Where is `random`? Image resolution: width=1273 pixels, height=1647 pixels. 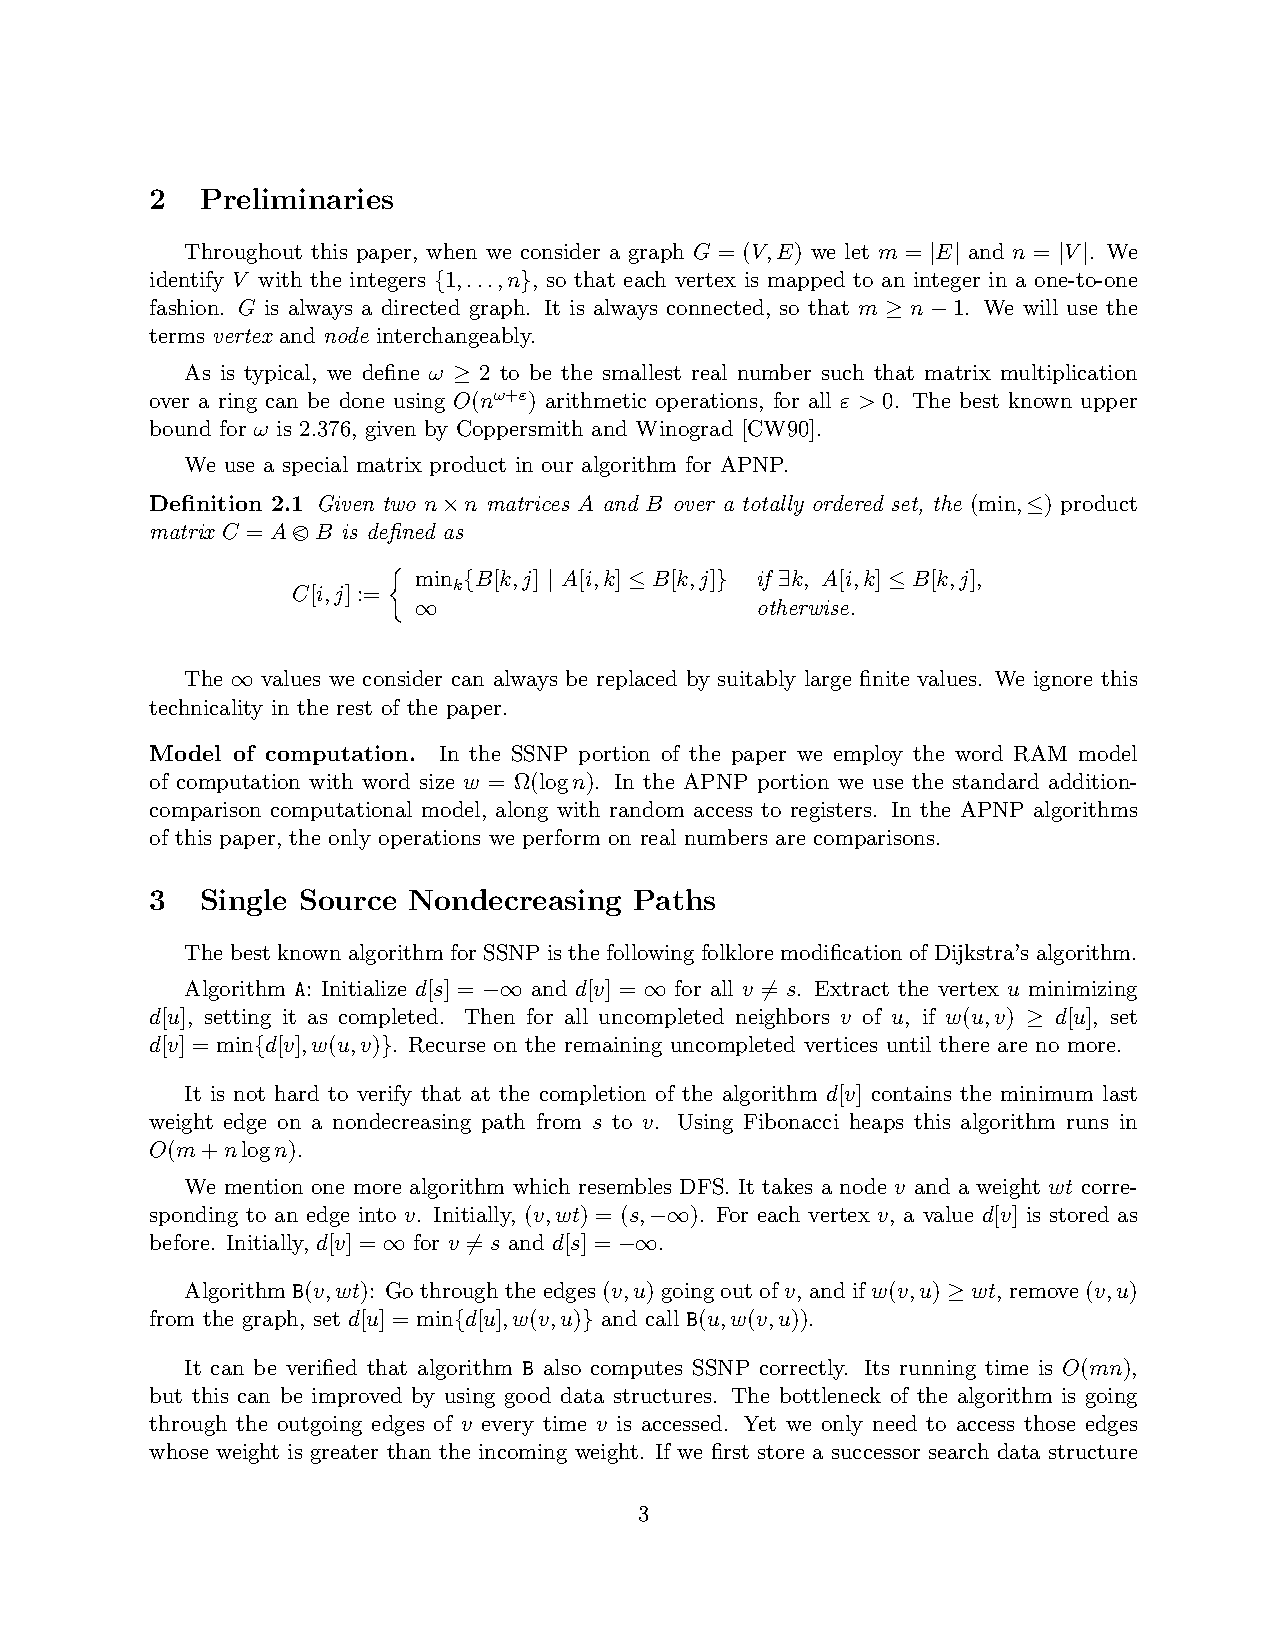 random is located at coordinates (647, 809).
